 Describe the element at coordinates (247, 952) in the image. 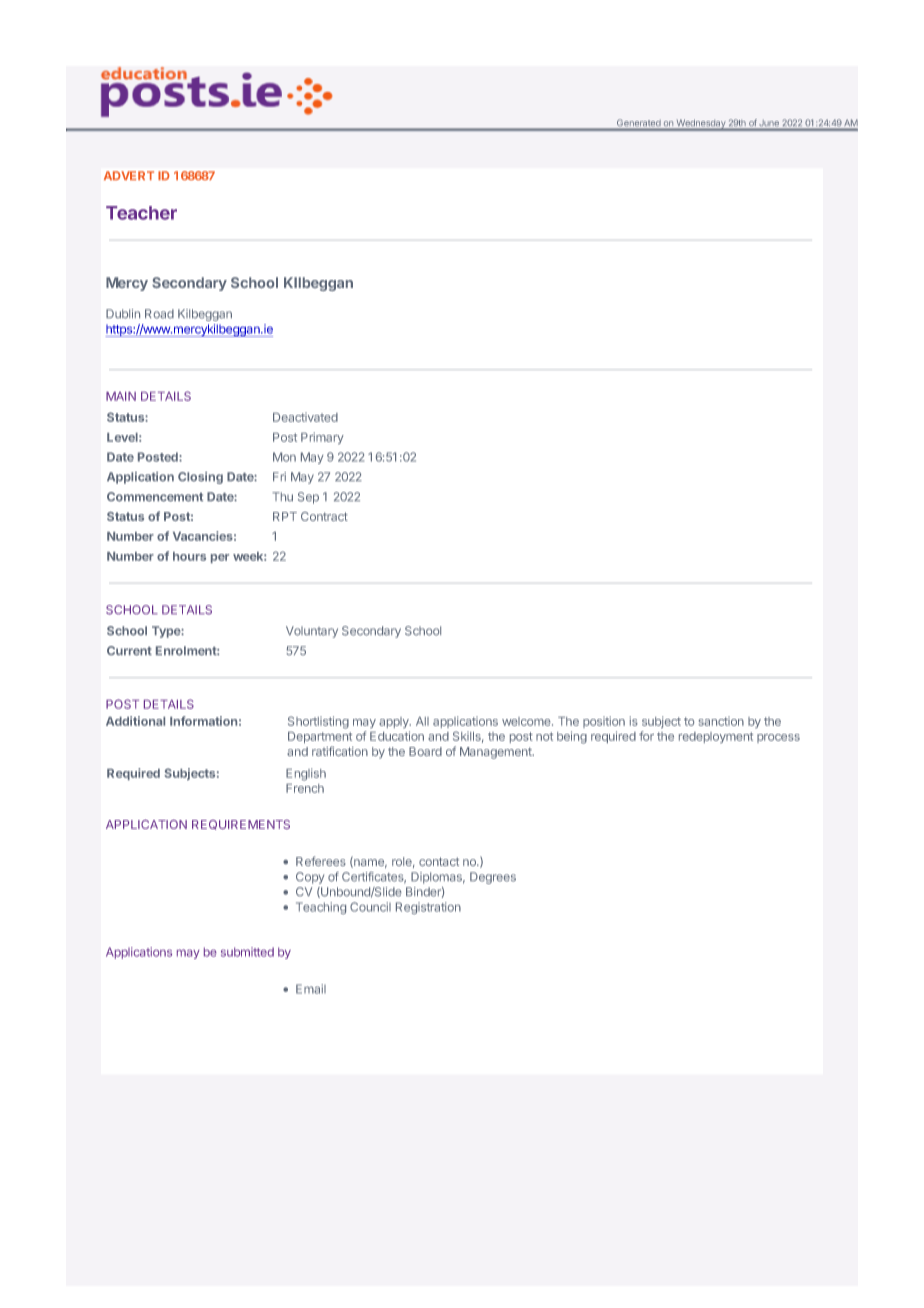

I see `submitted` at that location.
